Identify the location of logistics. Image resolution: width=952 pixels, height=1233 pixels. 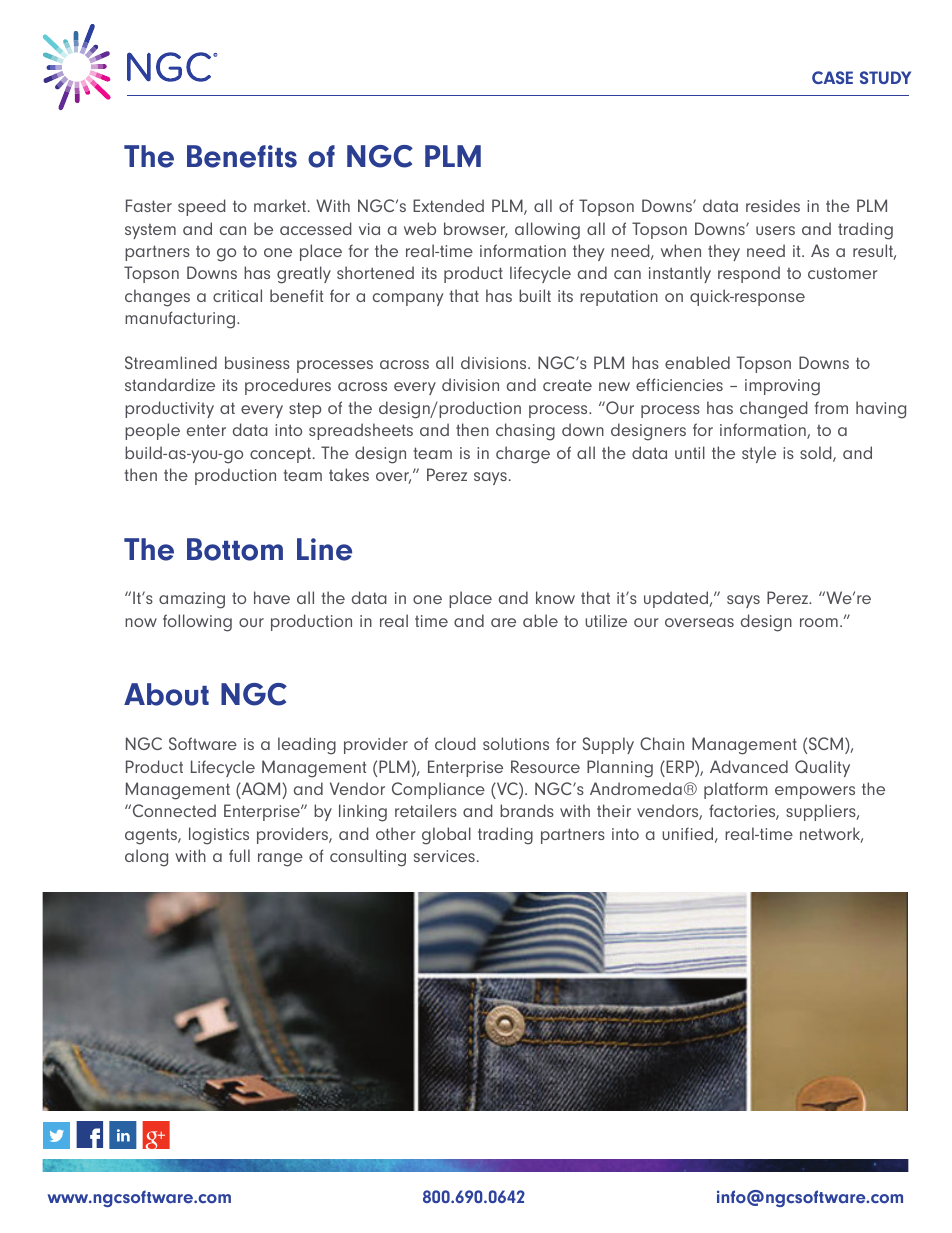
(219, 836).
